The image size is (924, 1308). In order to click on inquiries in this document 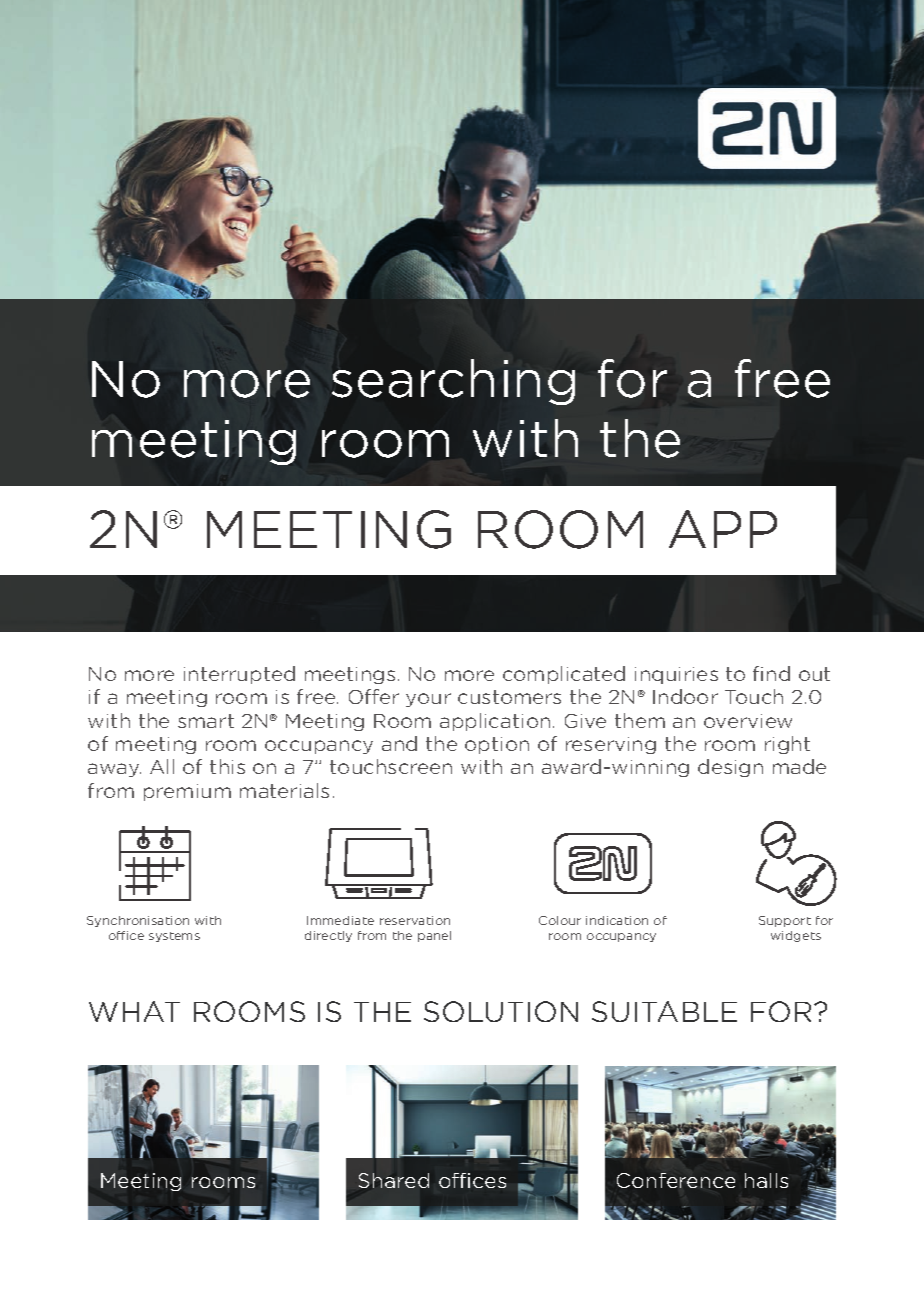, I will do `click(676, 675)`.
